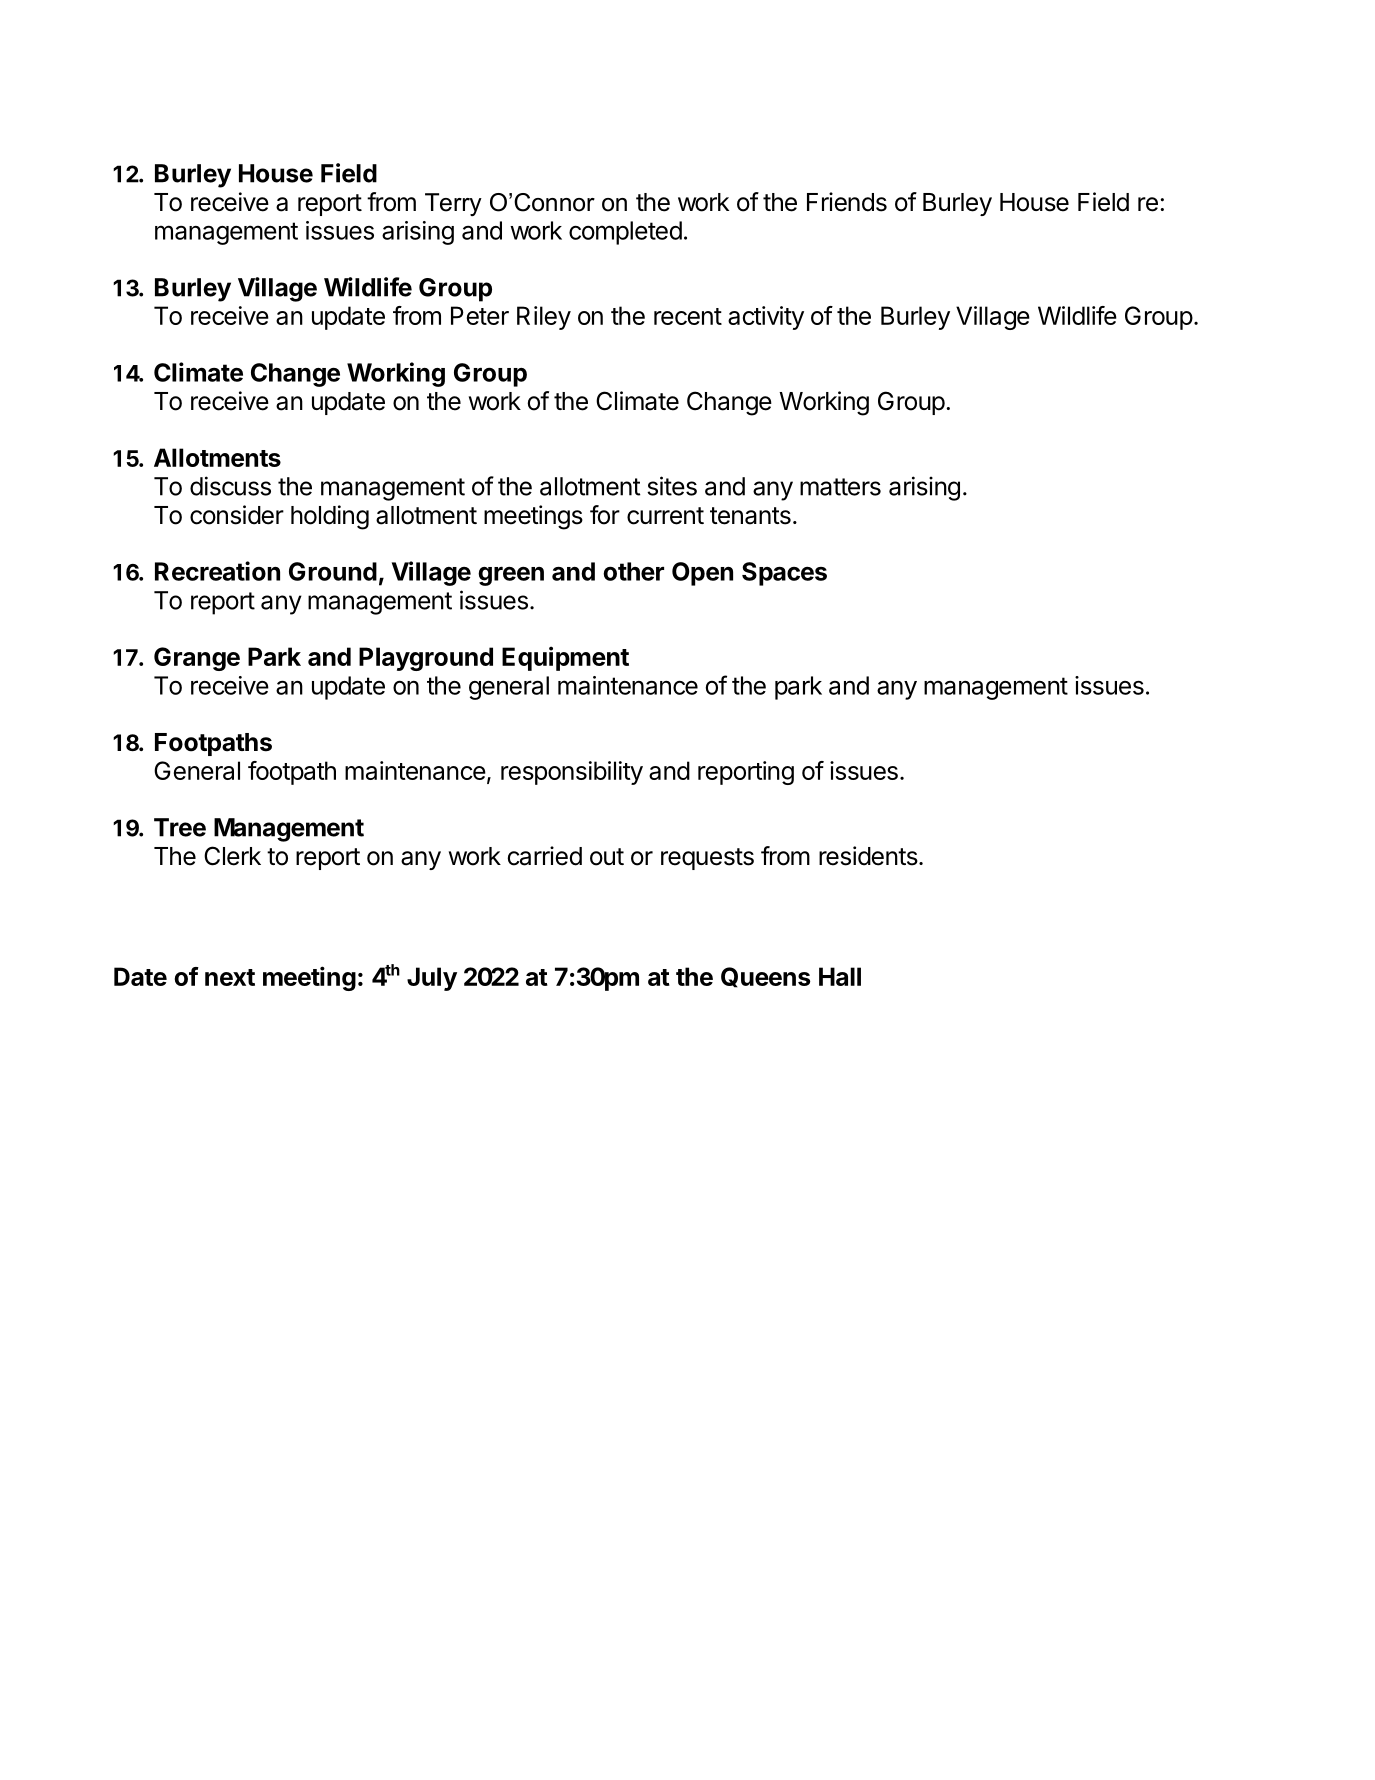  What do you see at coordinates (784, 574) in the image?
I see `Spaces` at bounding box center [784, 574].
